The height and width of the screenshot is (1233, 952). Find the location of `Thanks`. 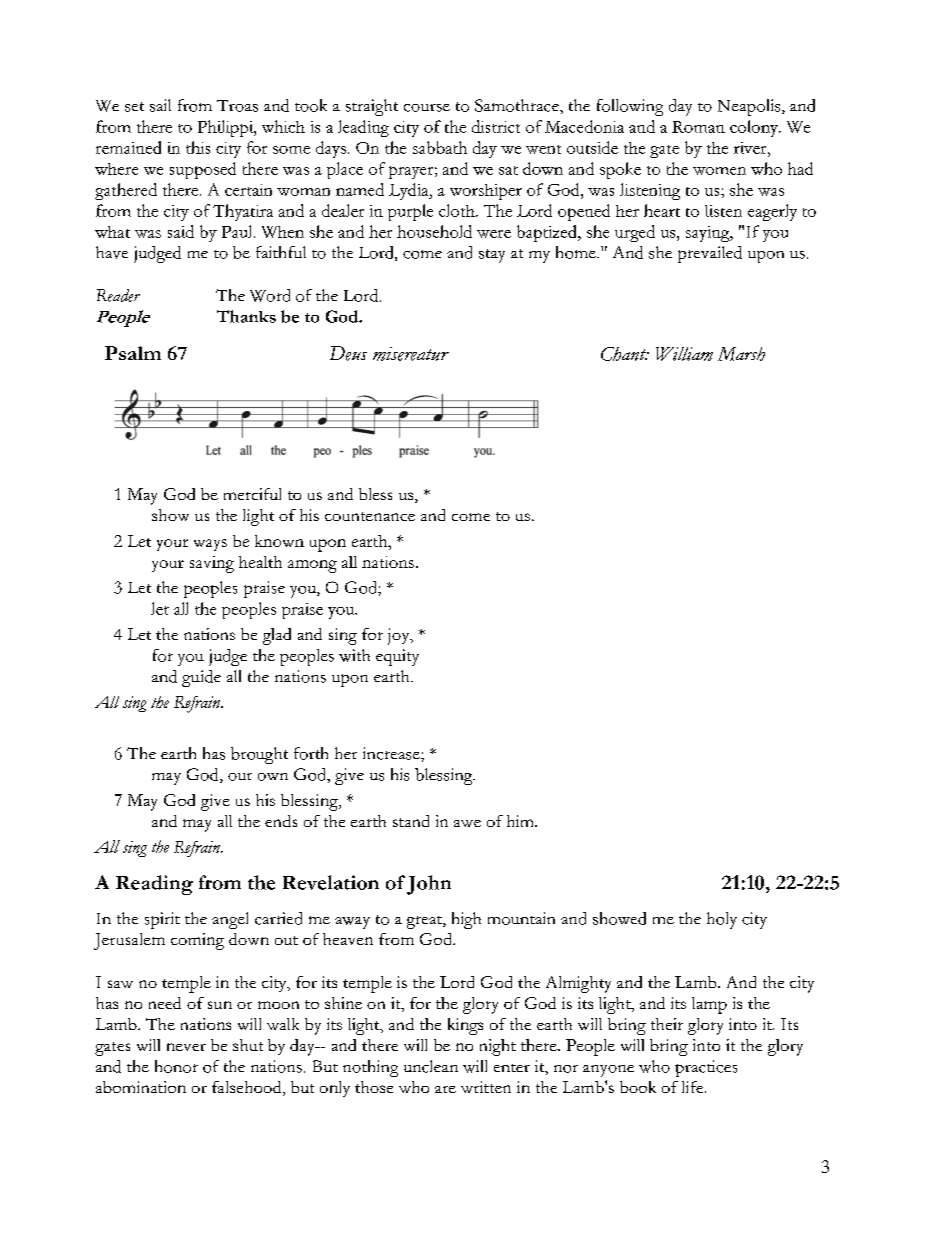

Thanks is located at coordinates (246, 316).
